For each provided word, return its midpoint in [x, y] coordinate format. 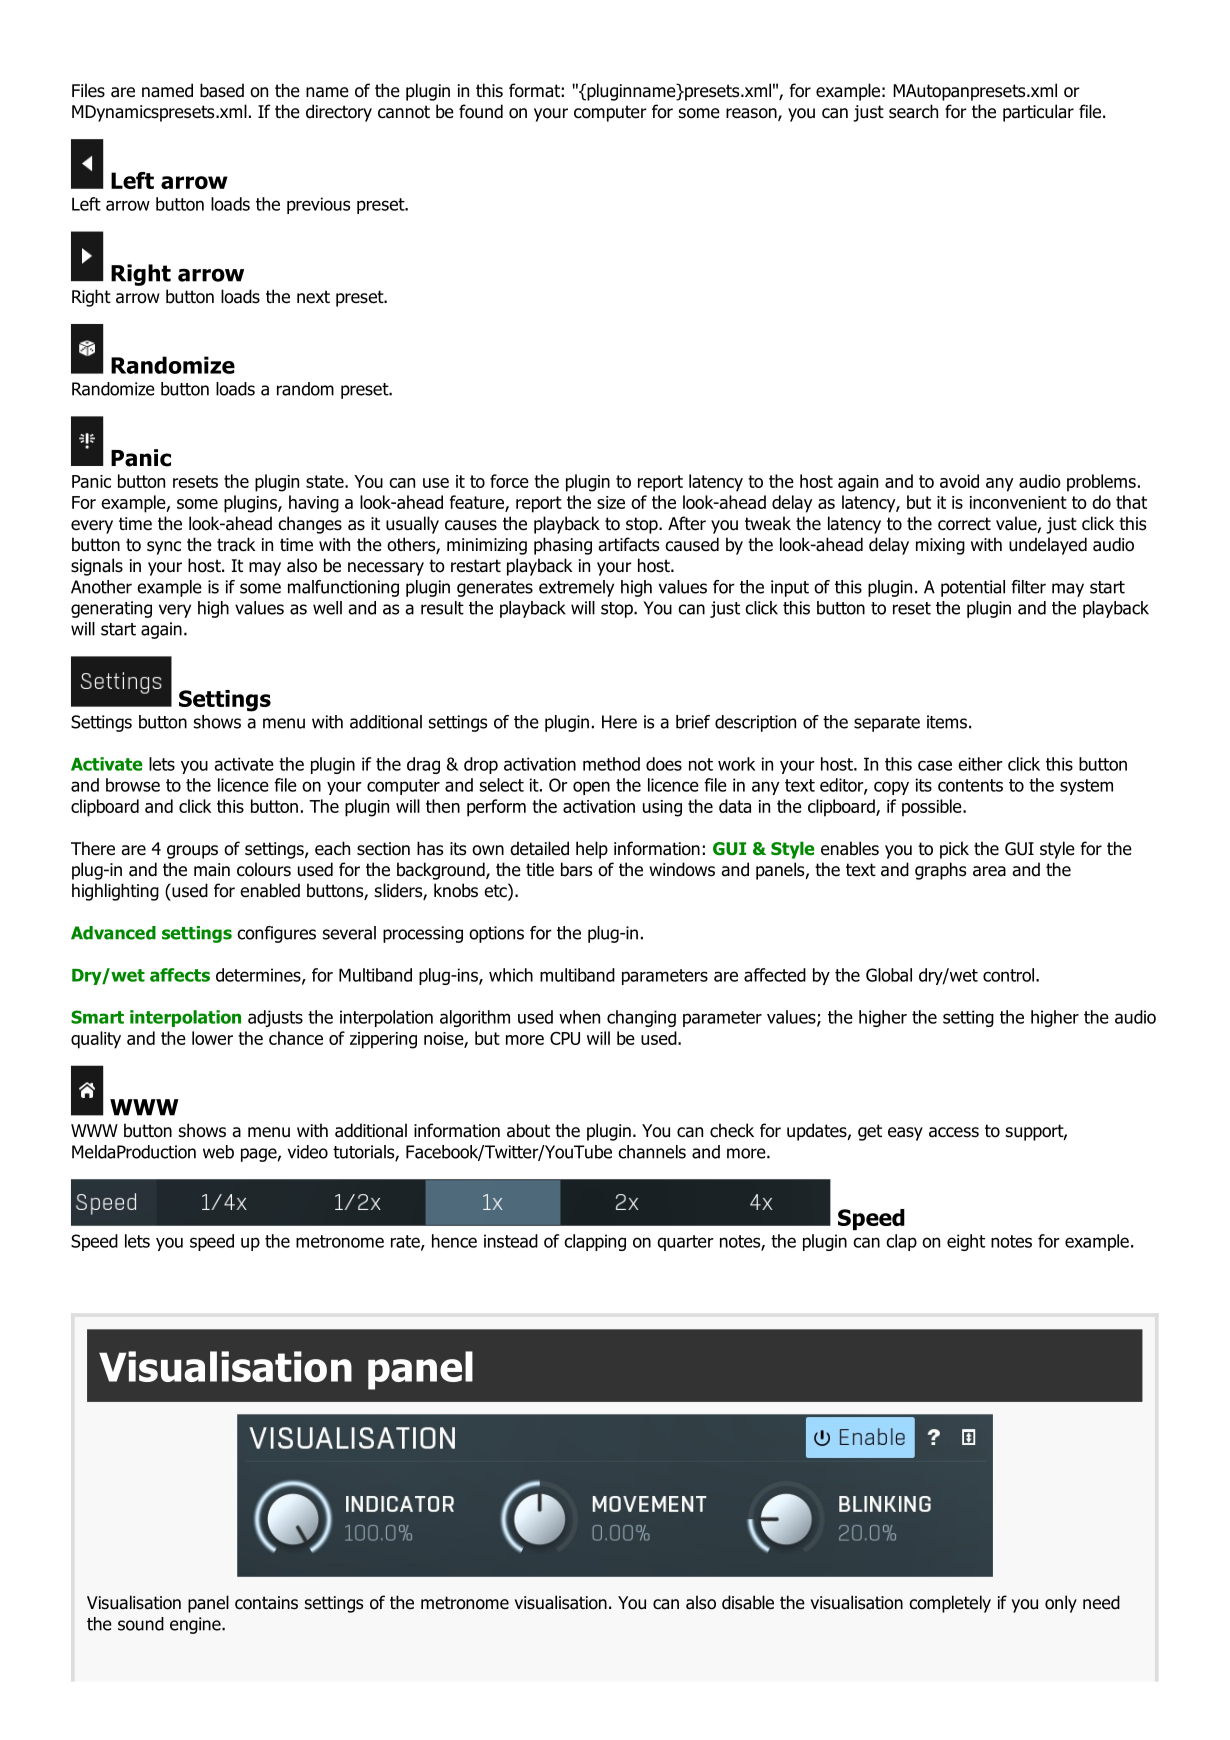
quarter [685, 1243]
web [218, 1152]
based [222, 90]
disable [748, 1602]
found [481, 111]
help [592, 850]
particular [1038, 113]
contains [266, 1603]
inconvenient [1018, 502]
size [611, 502]
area [989, 871]
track [236, 544]
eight [966, 1242]
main [212, 870]
